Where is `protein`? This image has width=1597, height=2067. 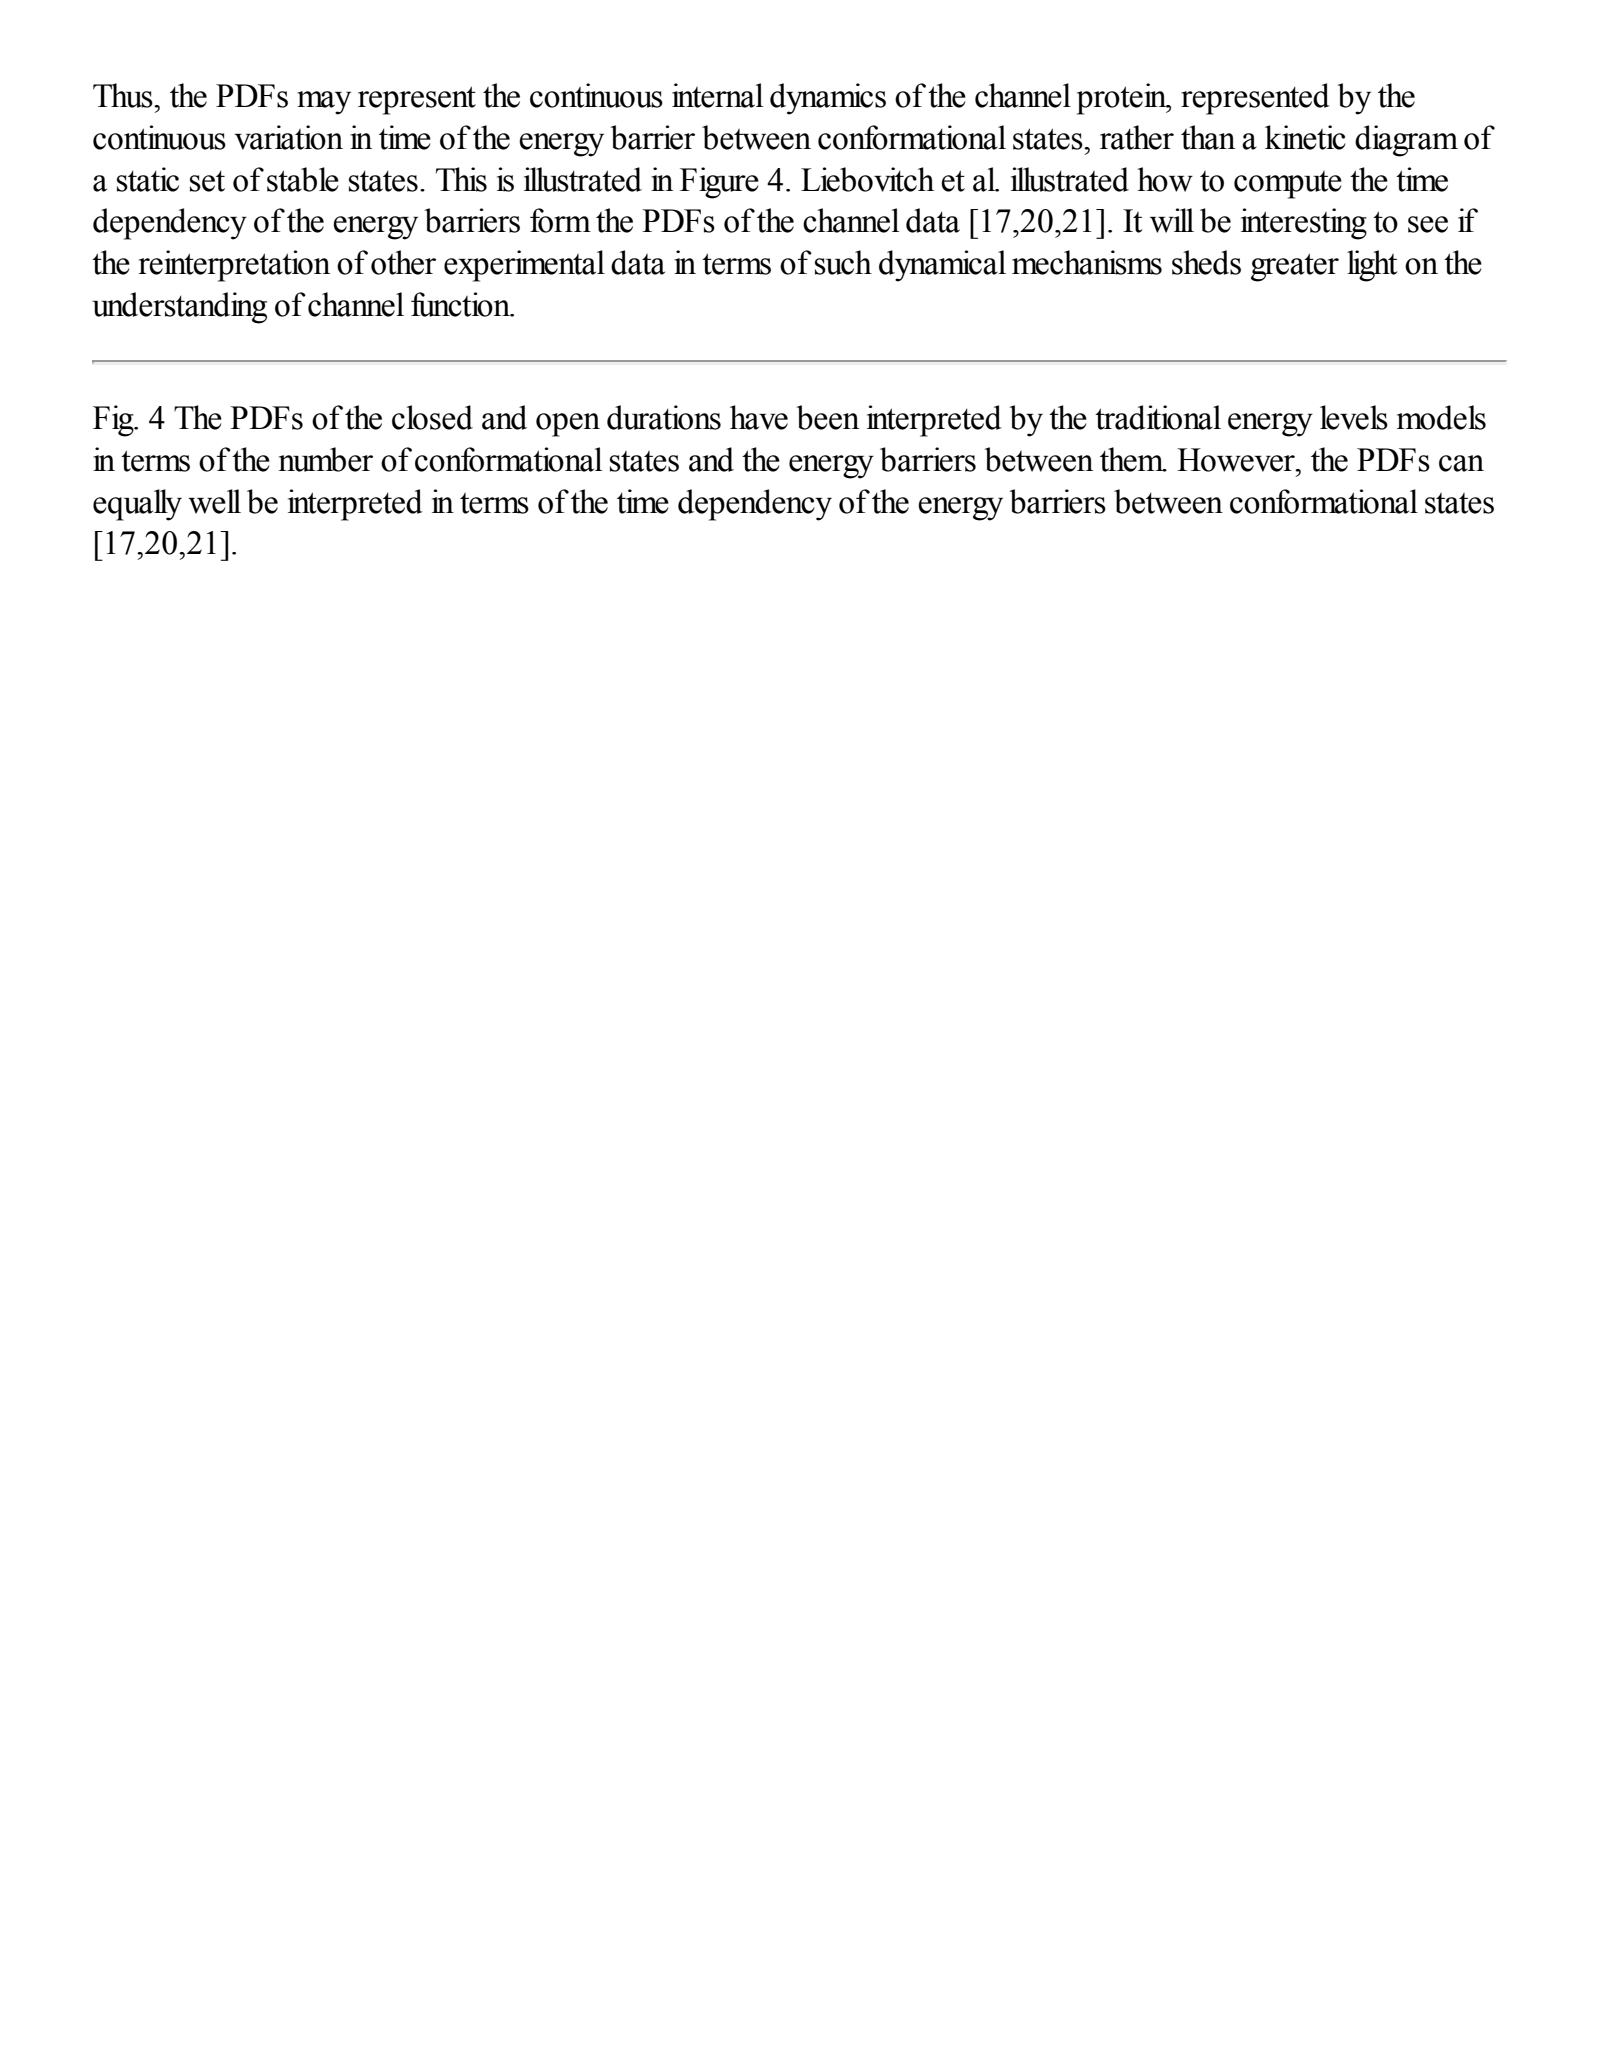
protein is located at coordinates (1123, 99).
